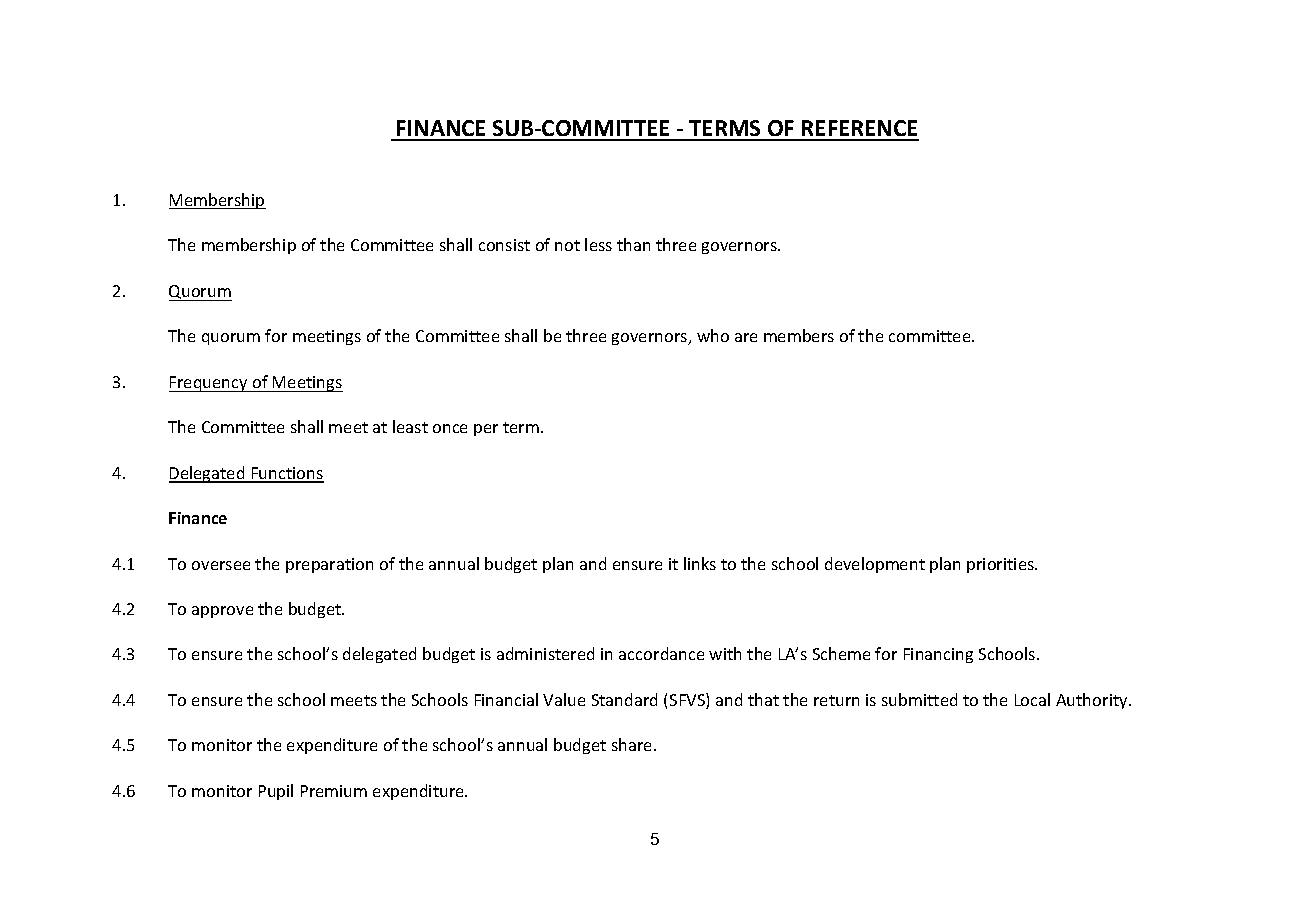 The height and width of the screenshot is (924, 1308). What do you see at coordinates (1001, 565) in the screenshot?
I see `priorities` at bounding box center [1001, 565].
